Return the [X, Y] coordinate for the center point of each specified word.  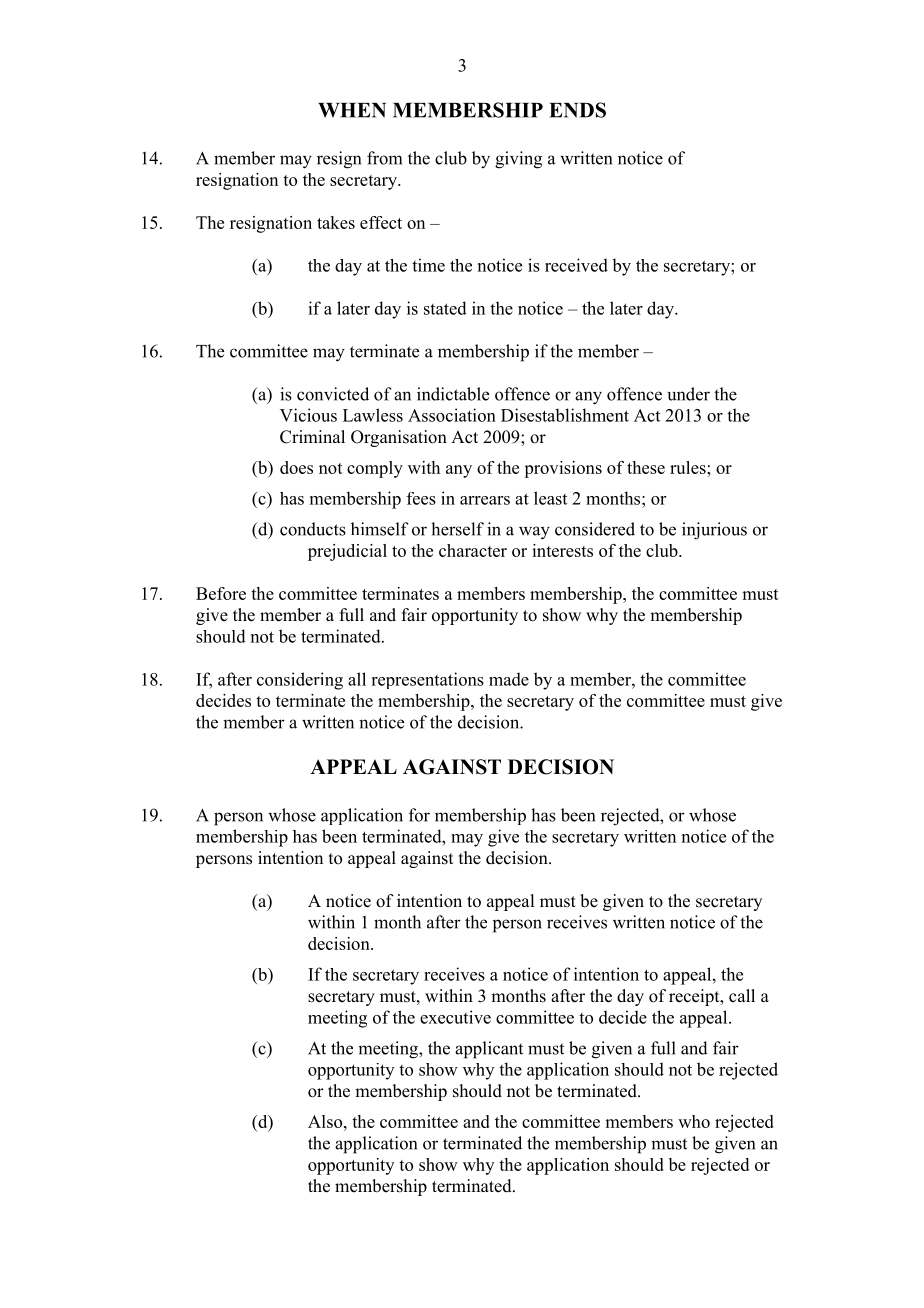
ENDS [577, 110]
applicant [489, 1050]
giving [518, 160]
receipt [695, 997]
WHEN [352, 110]
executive [455, 1017]
